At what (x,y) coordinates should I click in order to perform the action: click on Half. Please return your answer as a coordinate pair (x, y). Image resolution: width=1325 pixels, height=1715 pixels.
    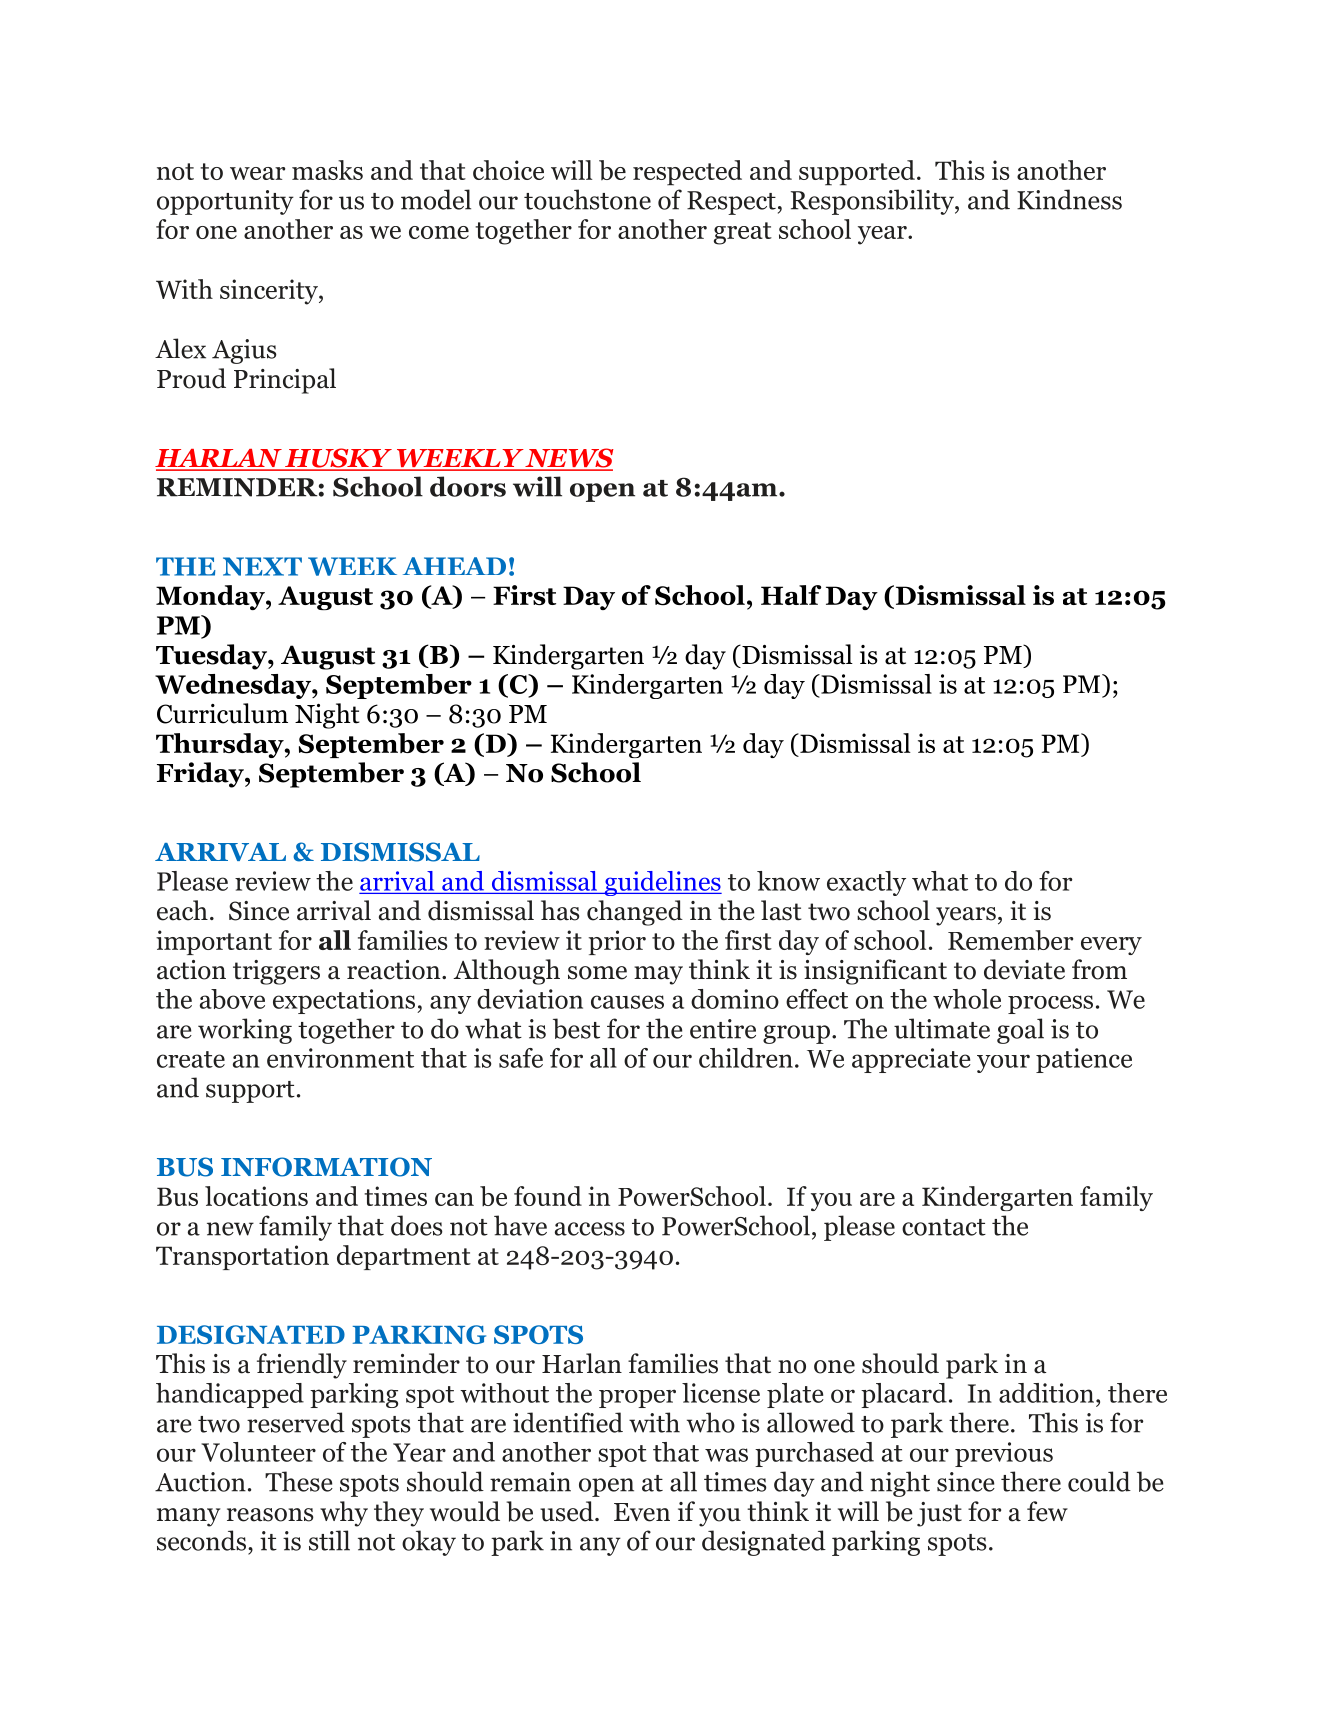
    Looking at the image, I should click on (791, 595).
